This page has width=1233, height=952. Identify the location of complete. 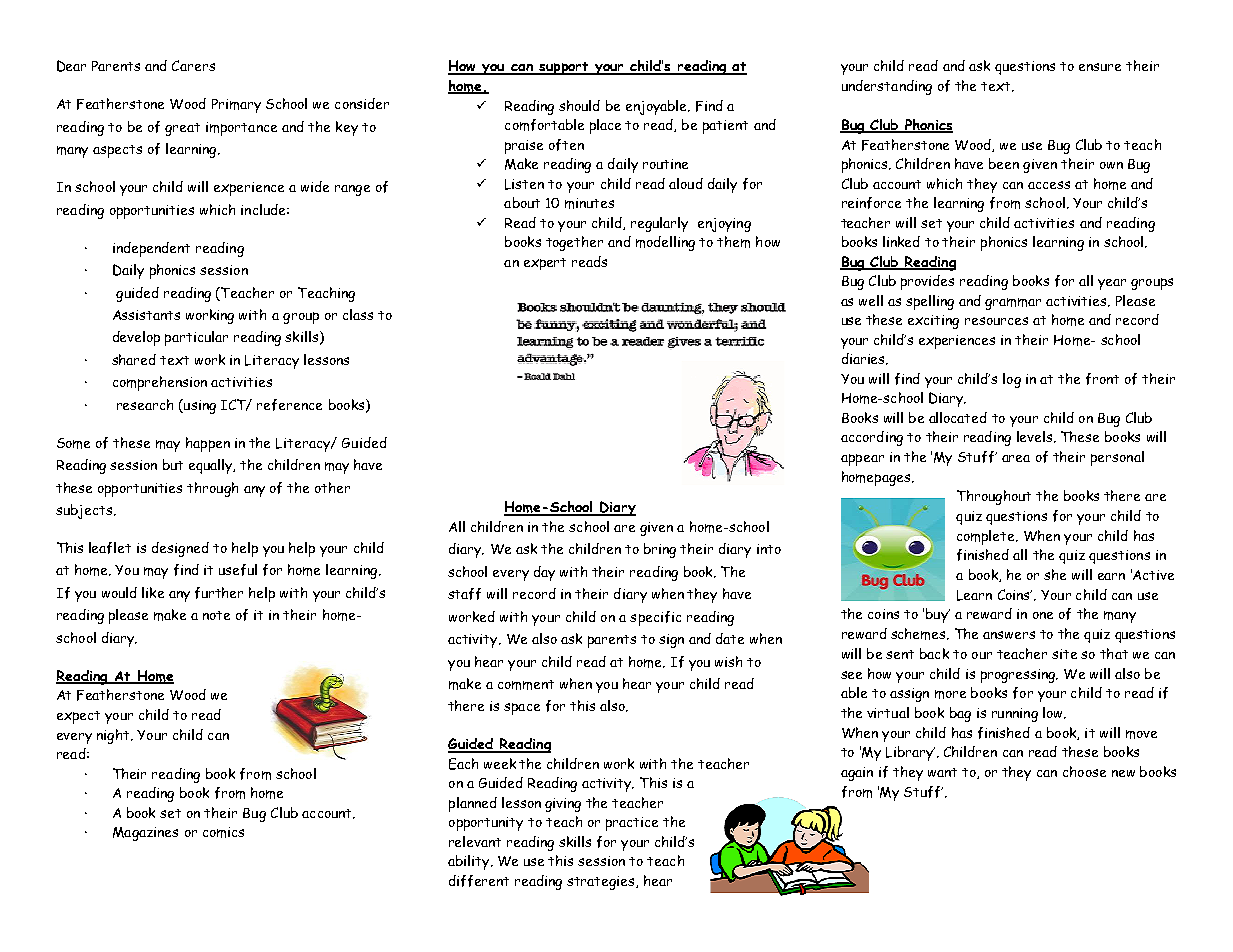
(987, 537).
